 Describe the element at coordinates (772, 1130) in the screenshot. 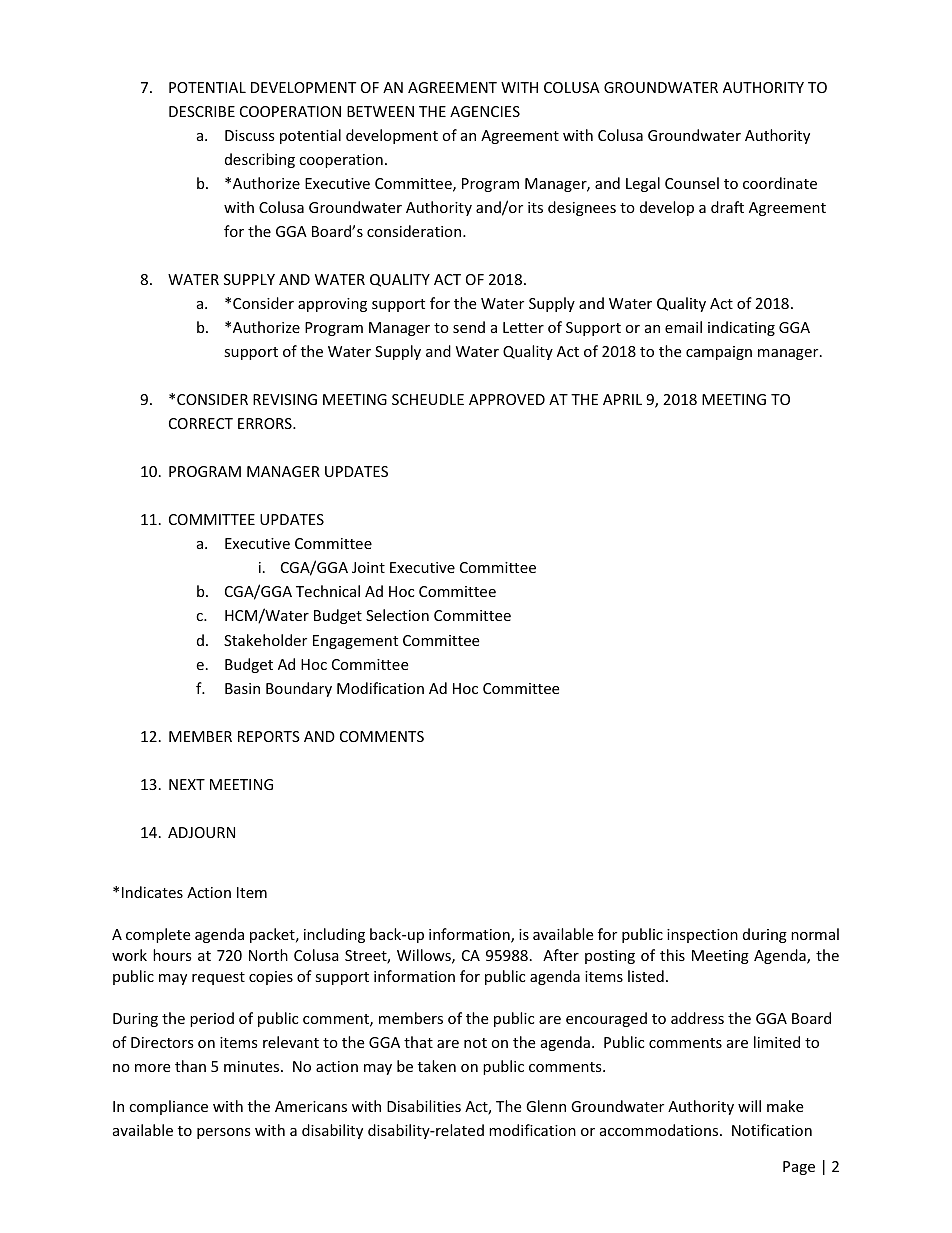

I see `Notification` at that location.
